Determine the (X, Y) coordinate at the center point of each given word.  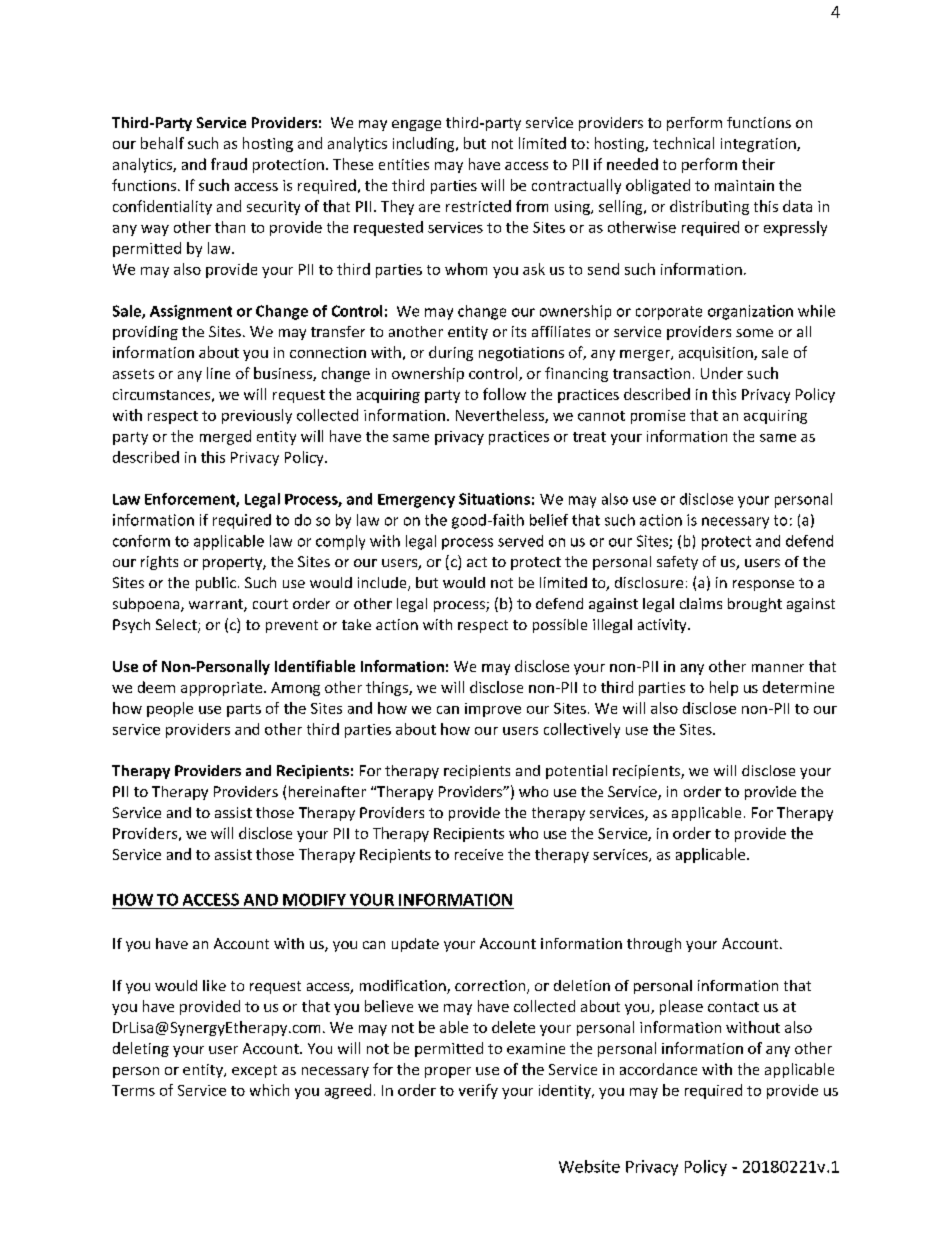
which (269, 1090)
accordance (658, 1069)
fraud (229, 164)
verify (478, 1091)
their (758, 164)
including (425, 144)
